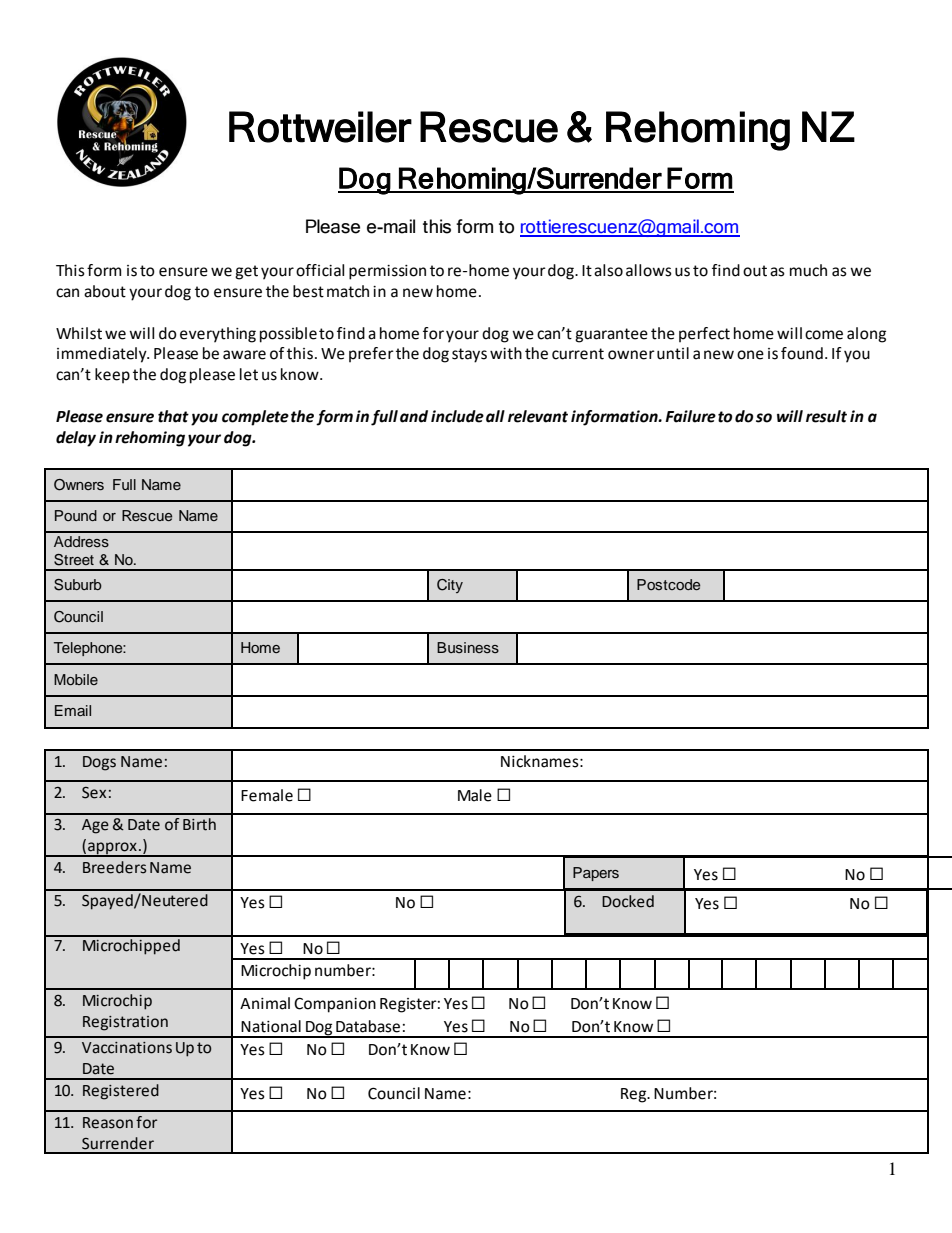  Describe the element at coordinates (114, 867) in the screenshot. I see `Breeders` at that location.
